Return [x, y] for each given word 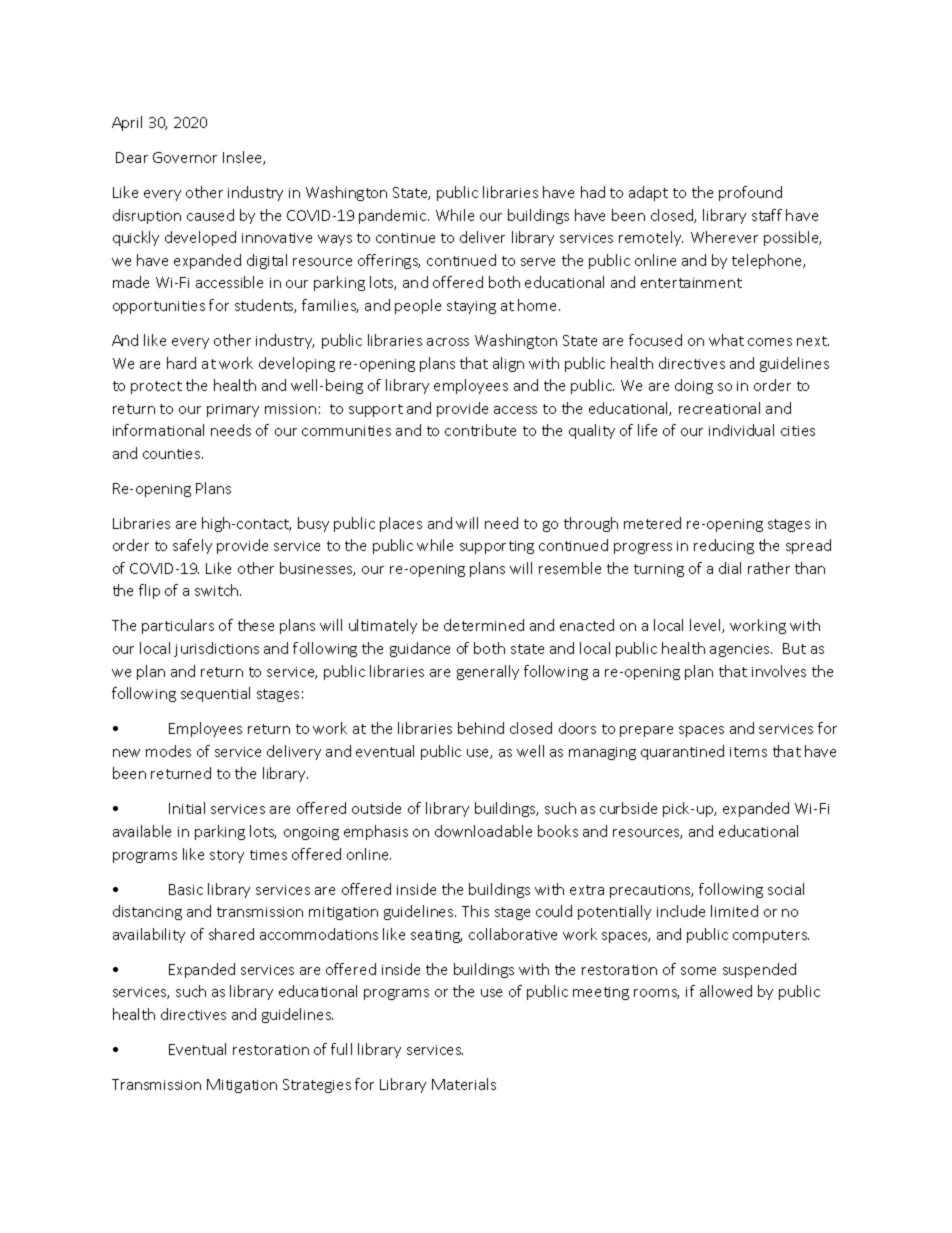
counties [173, 454]
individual [741, 430]
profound [750, 193]
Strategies [317, 1086]
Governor [185, 157]
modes [168, 751]
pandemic [394, 216]
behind [481, 728]
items [748, 752]
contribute [480, 430]
